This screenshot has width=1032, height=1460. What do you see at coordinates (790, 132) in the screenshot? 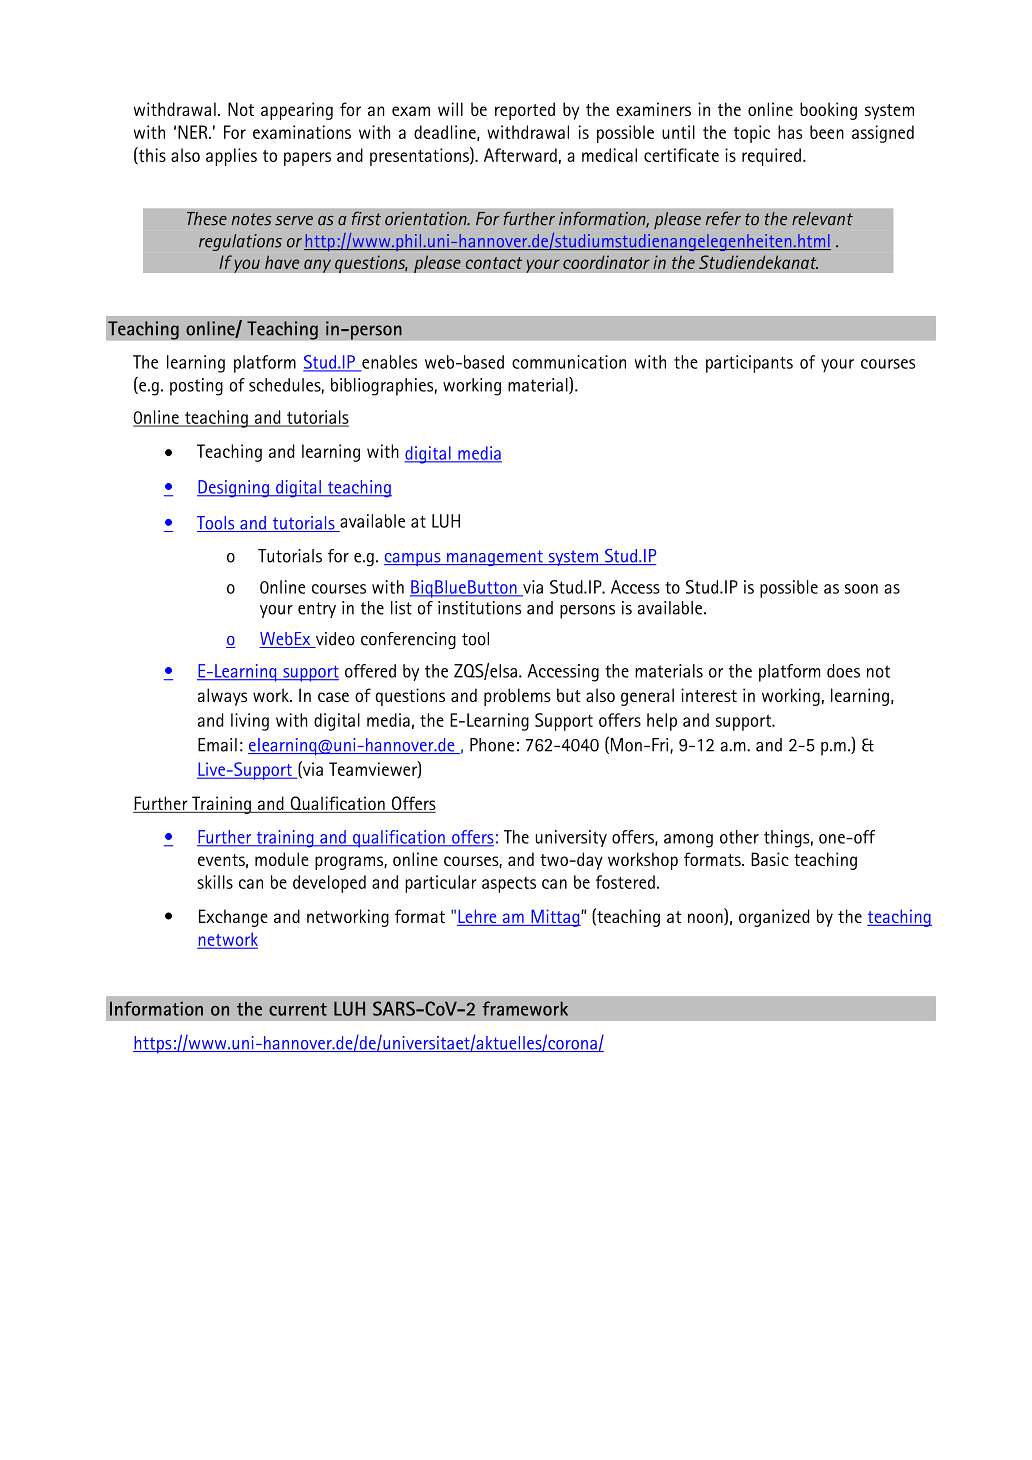
I see `has` at bounding box center [790, 132].
